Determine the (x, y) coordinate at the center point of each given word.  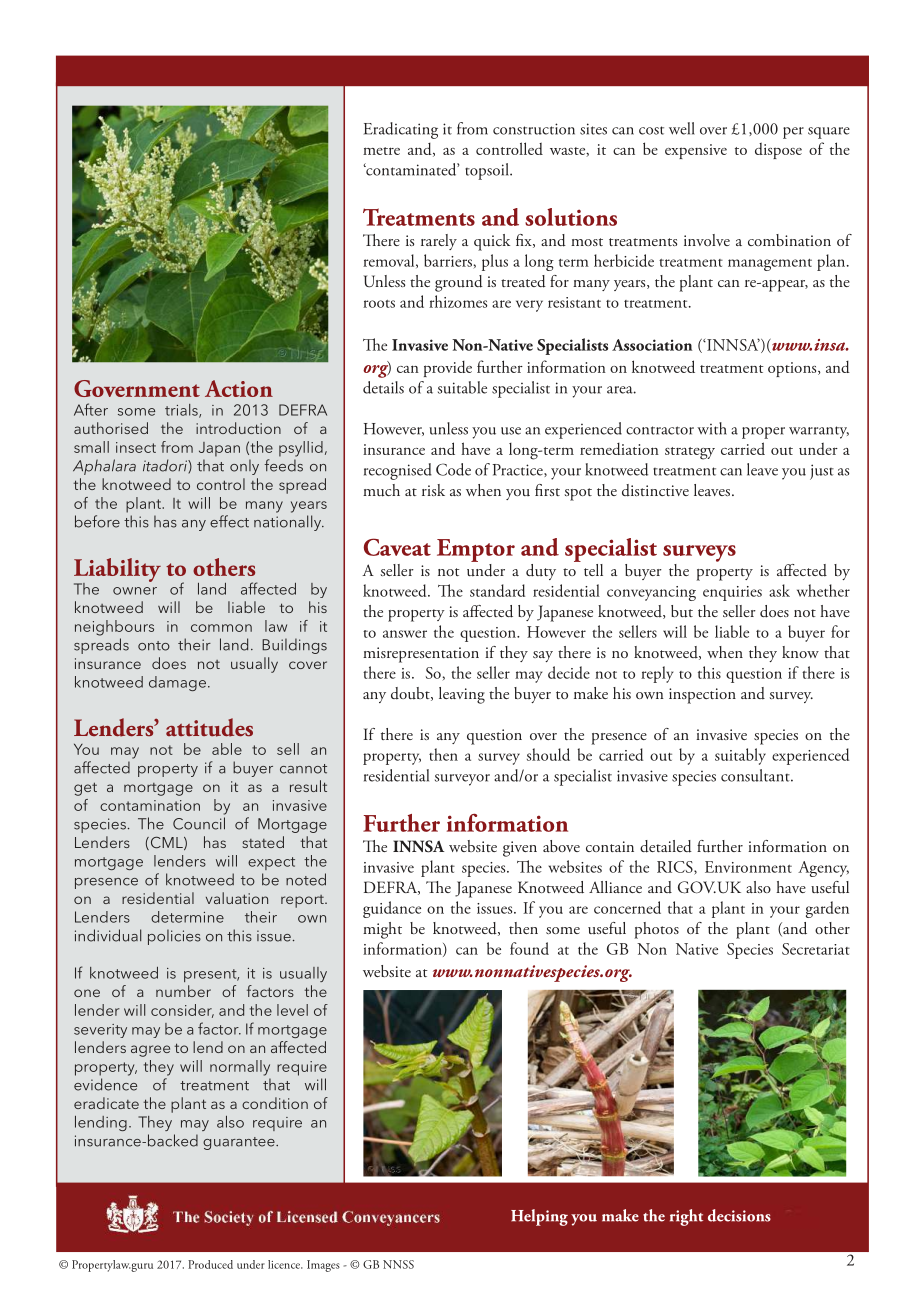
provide (448, 369)
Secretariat (816, 949)
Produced (210, 1264)
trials (182, 411)
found (529, 948)
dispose (778, 151)
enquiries (732, 593)
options (793, 369)
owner (135, 591)
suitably (740, 756)
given (520, 849)
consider (182, 1011)
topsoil (488, 171)
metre (381, 151)
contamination (150, 805)
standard (497, 590)
